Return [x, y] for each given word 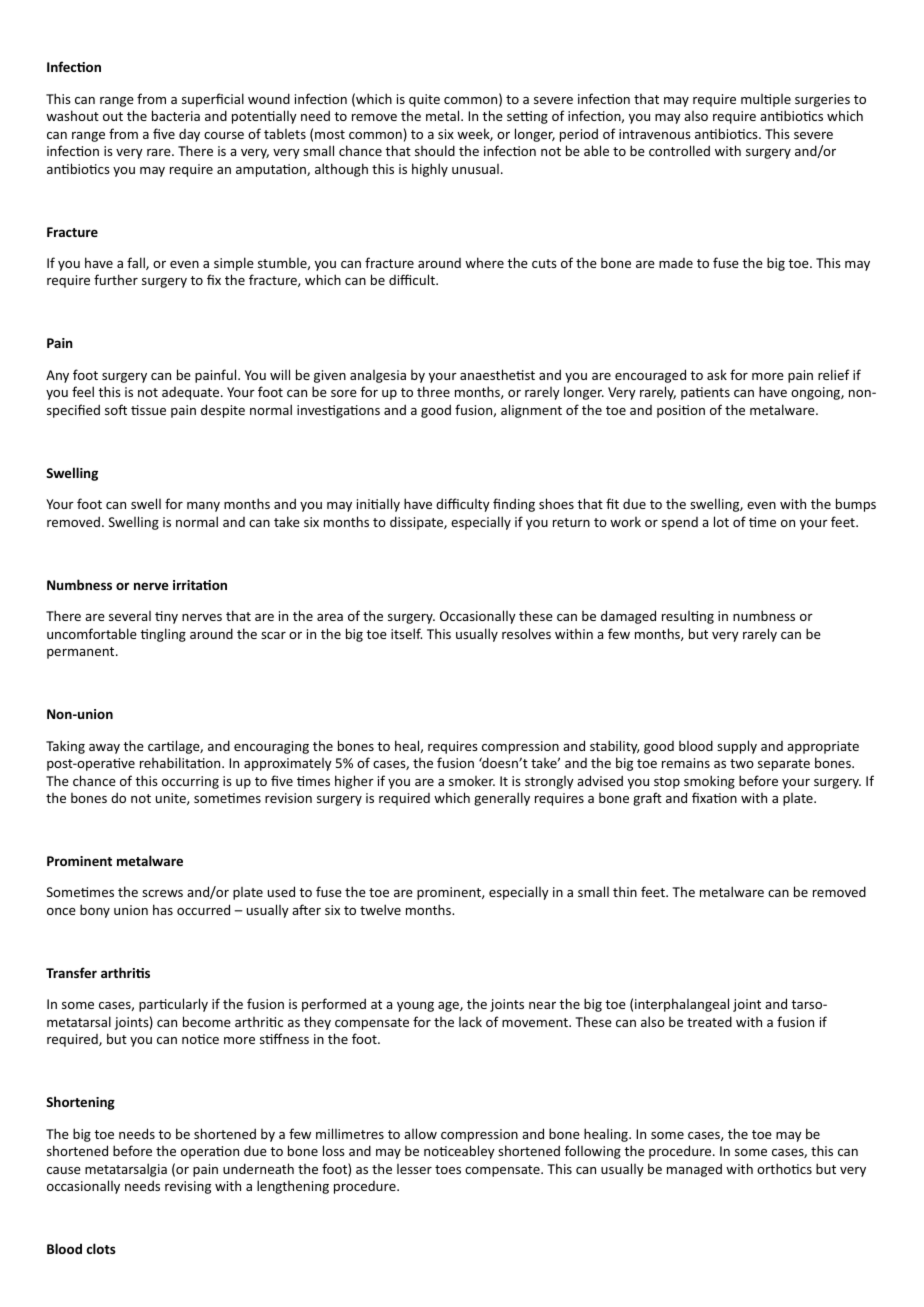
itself [406, 633]
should [435, 150]
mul [753, 99]
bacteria [176, 115]
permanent [82, 653]
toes [448, 1169]
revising [188, 1187]
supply [737, 747]
